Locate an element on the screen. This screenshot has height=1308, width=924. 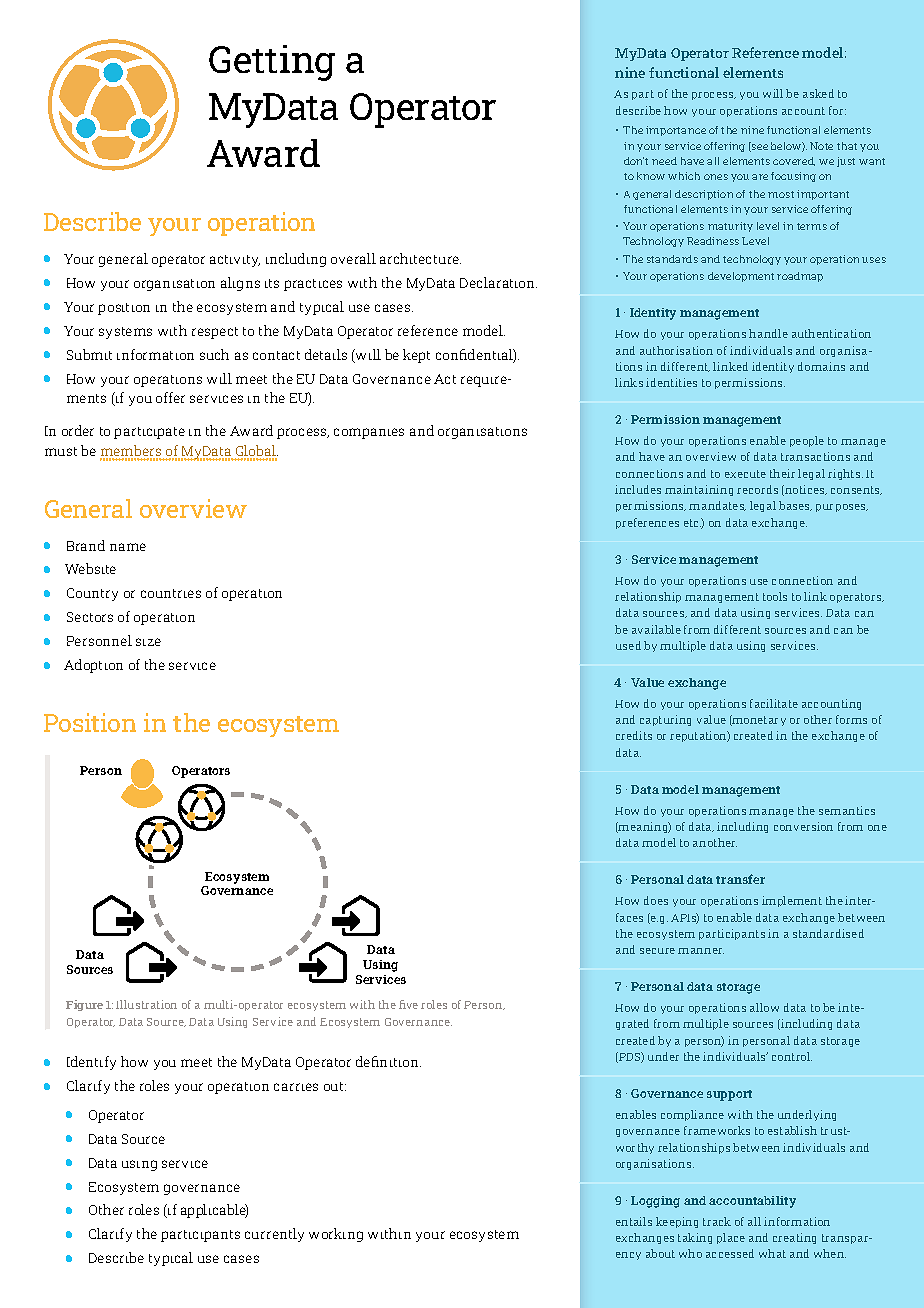
facilitate is located at coordinates (774, 703).
